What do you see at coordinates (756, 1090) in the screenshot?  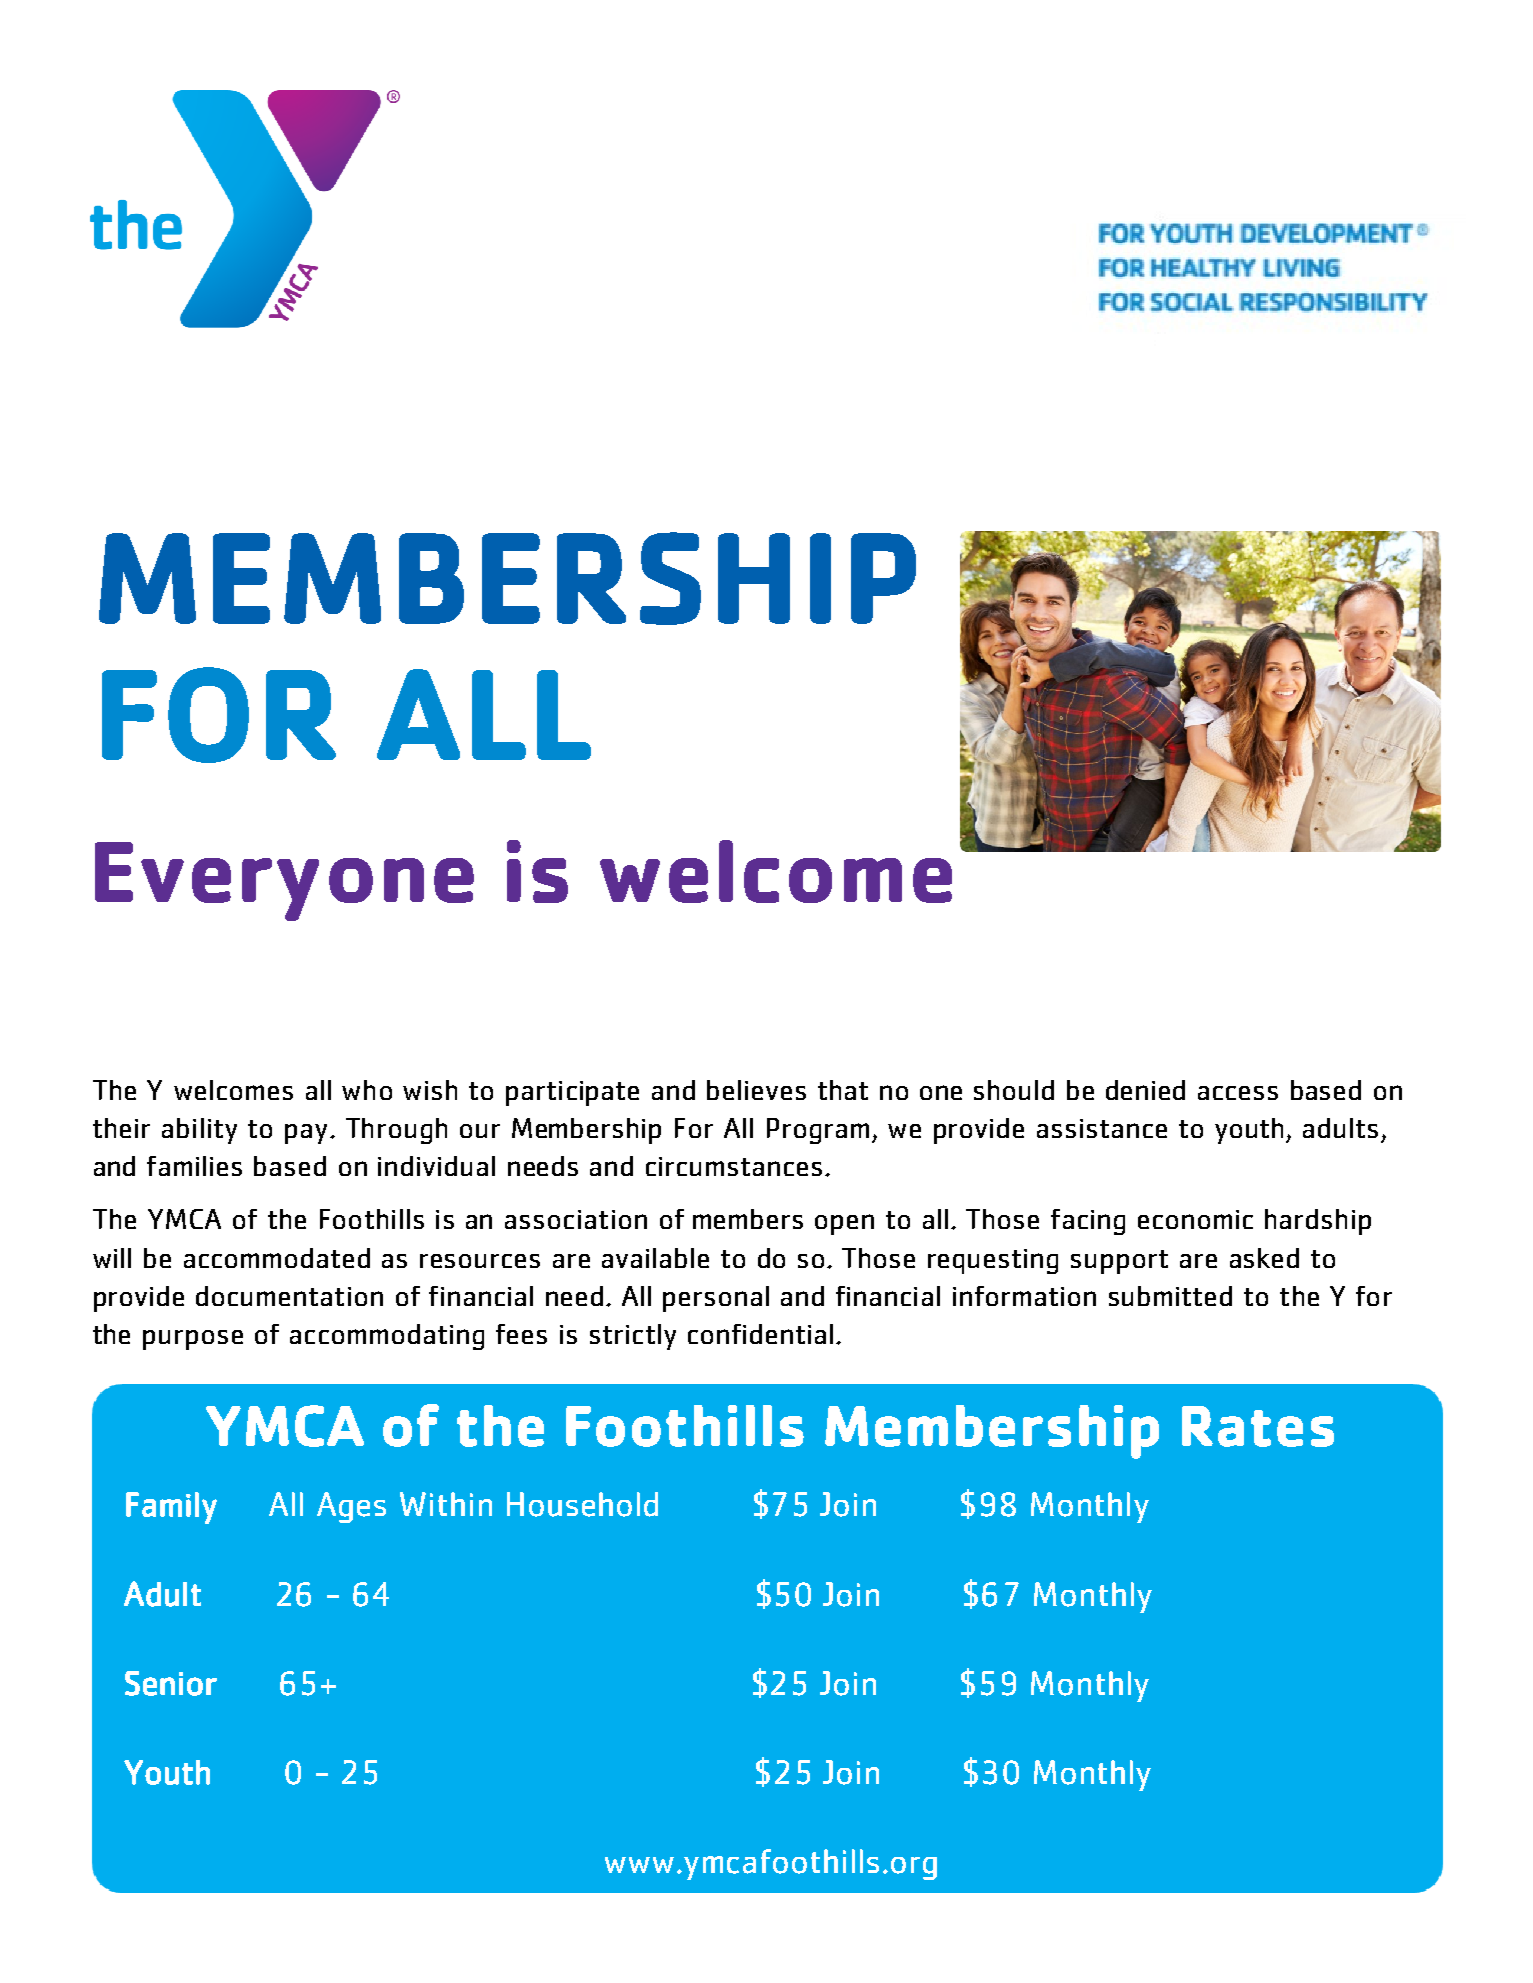 I see `believes` at bounding box center [756, 1090].
